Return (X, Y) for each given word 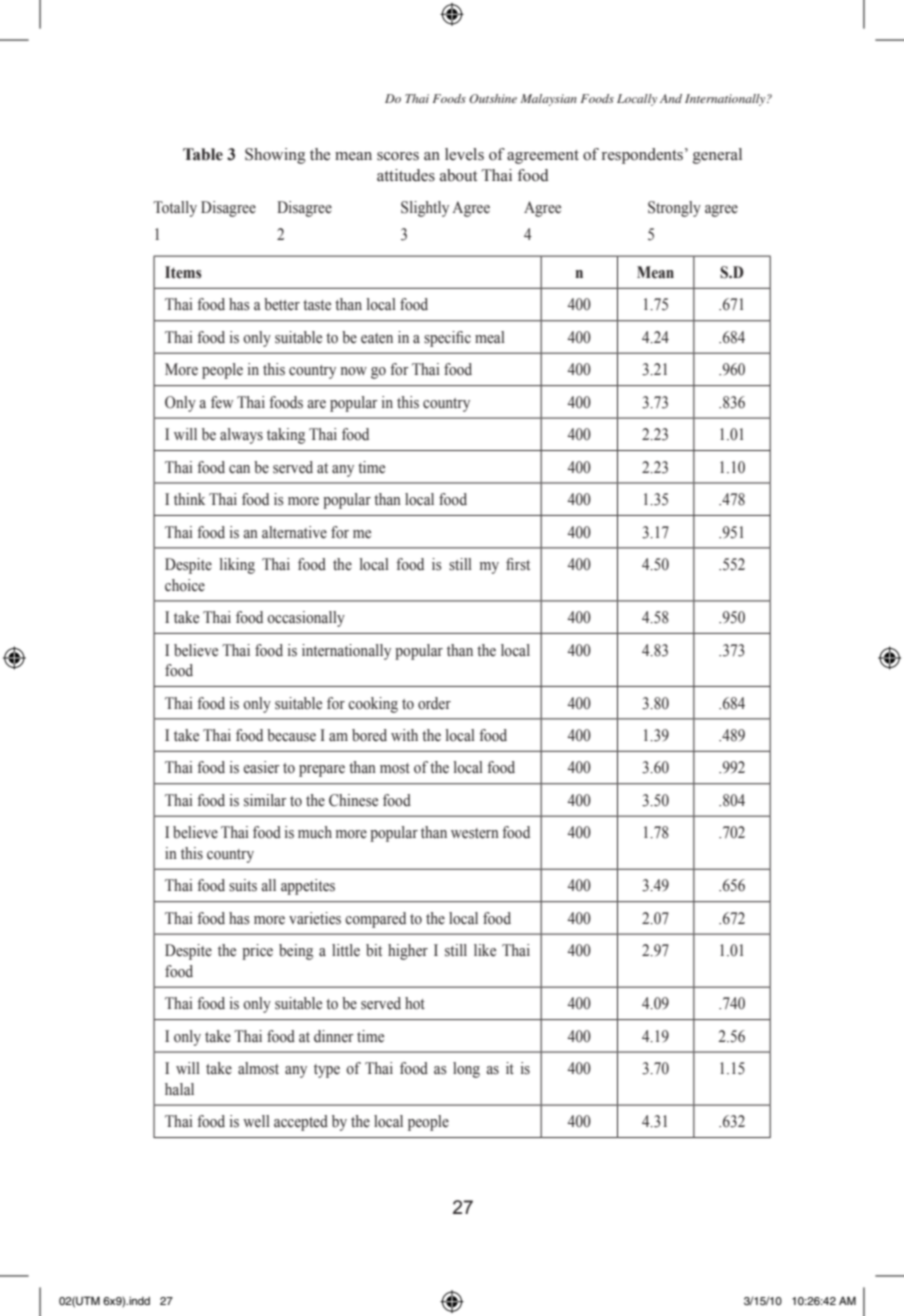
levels (464, 154)
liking (237, 566)
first (518, 564)
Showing (275, 156)
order (434, 703)
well (256, 1121)
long (466, 1070)
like (485, 950)
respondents (644, 156)
